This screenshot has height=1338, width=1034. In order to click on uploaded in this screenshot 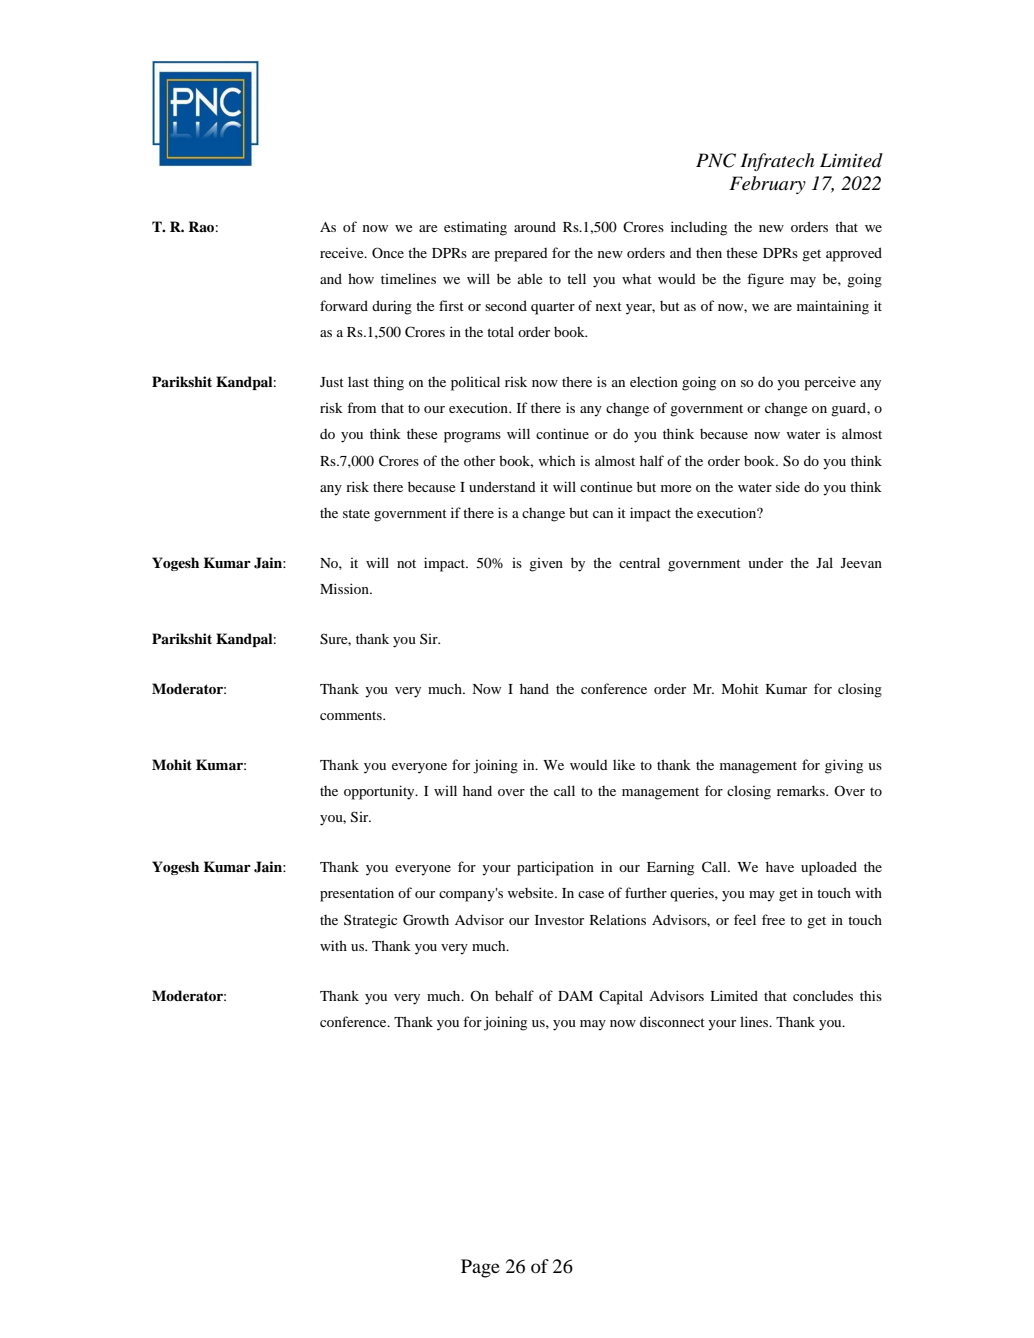, I will do `click(829, 868)`.
